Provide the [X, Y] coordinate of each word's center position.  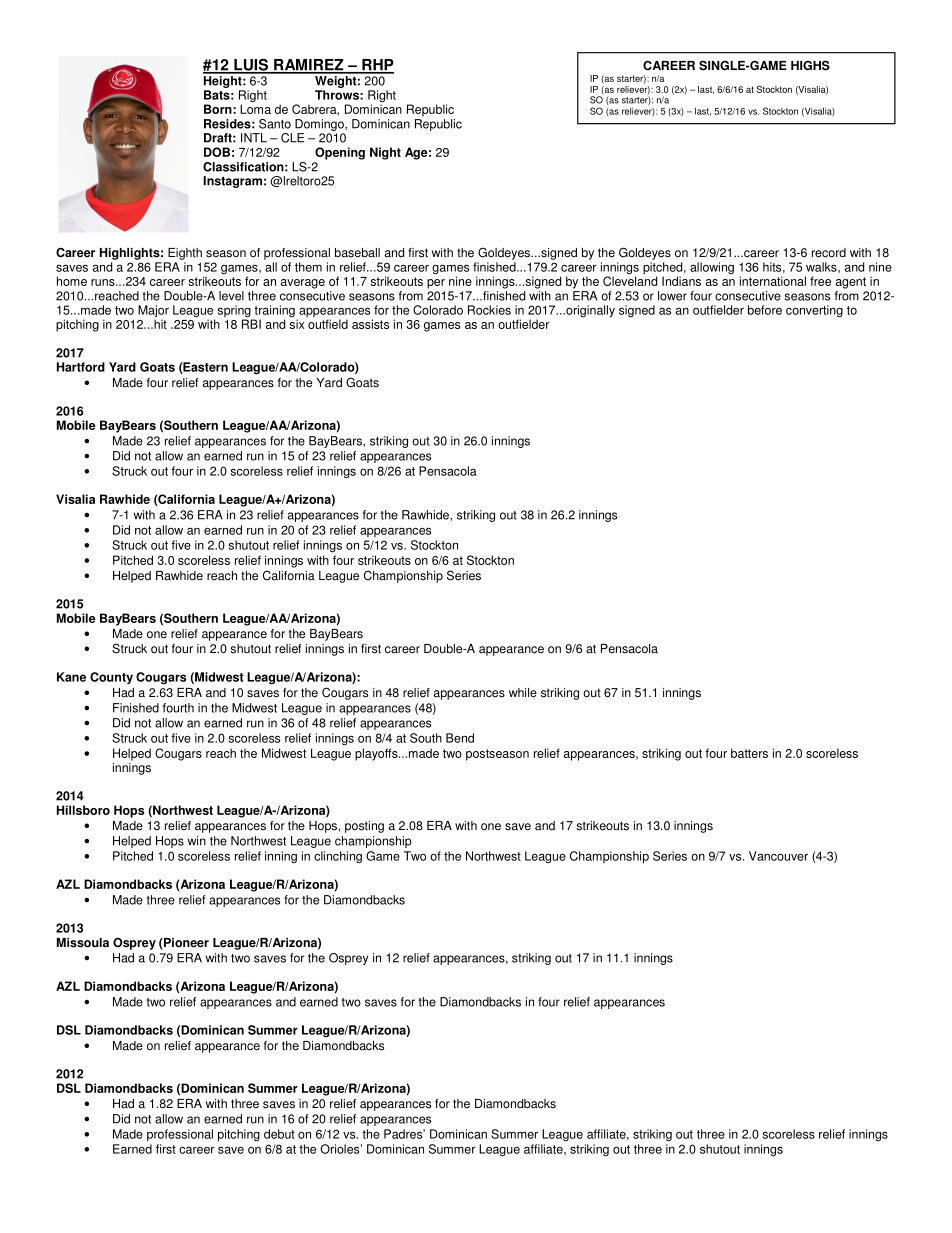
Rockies [489, 310]
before [765, 310]
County [111, 678]
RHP [377, 66]
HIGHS [810, 65]
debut [279, 1134]
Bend [460, 738]
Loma [255, 108]
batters [749, 753]
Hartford [81, 367]
